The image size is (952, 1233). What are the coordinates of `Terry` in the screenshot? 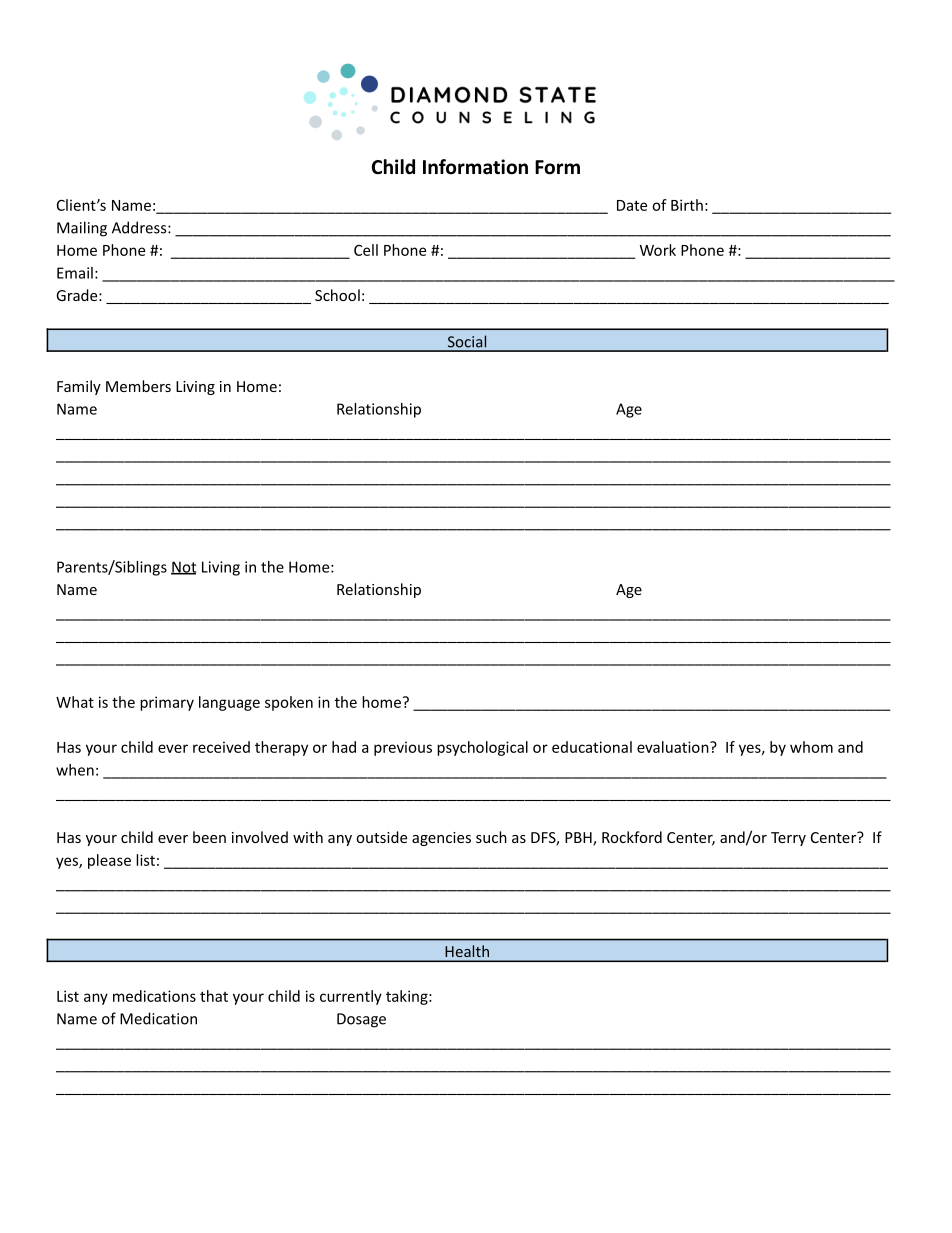 It's located at (788, 839).
